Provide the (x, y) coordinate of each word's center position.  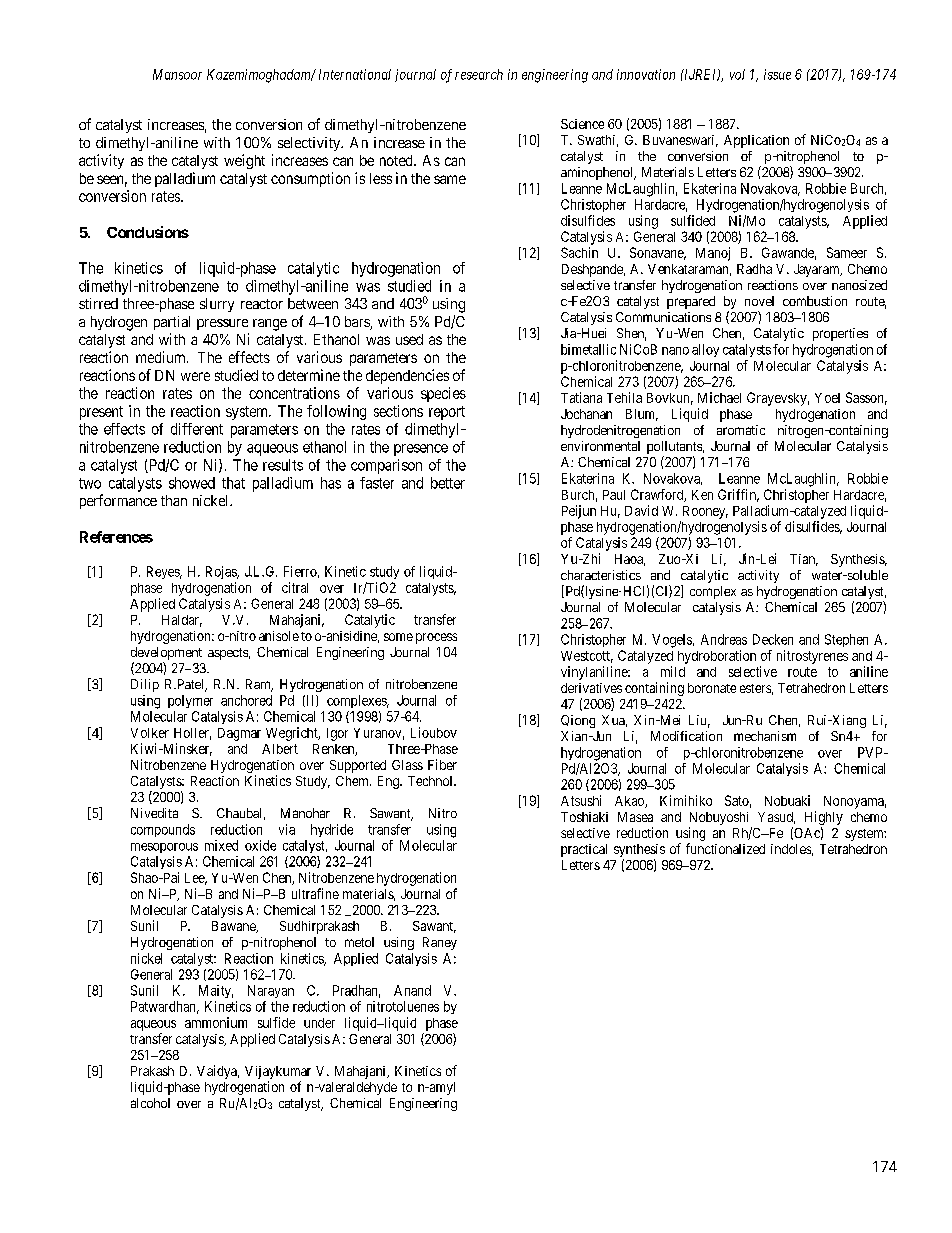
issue (777, 74)
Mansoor (177, 74)
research (479, 74)
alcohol (150, 1103)
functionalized (725, 848)
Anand (412, 990)
